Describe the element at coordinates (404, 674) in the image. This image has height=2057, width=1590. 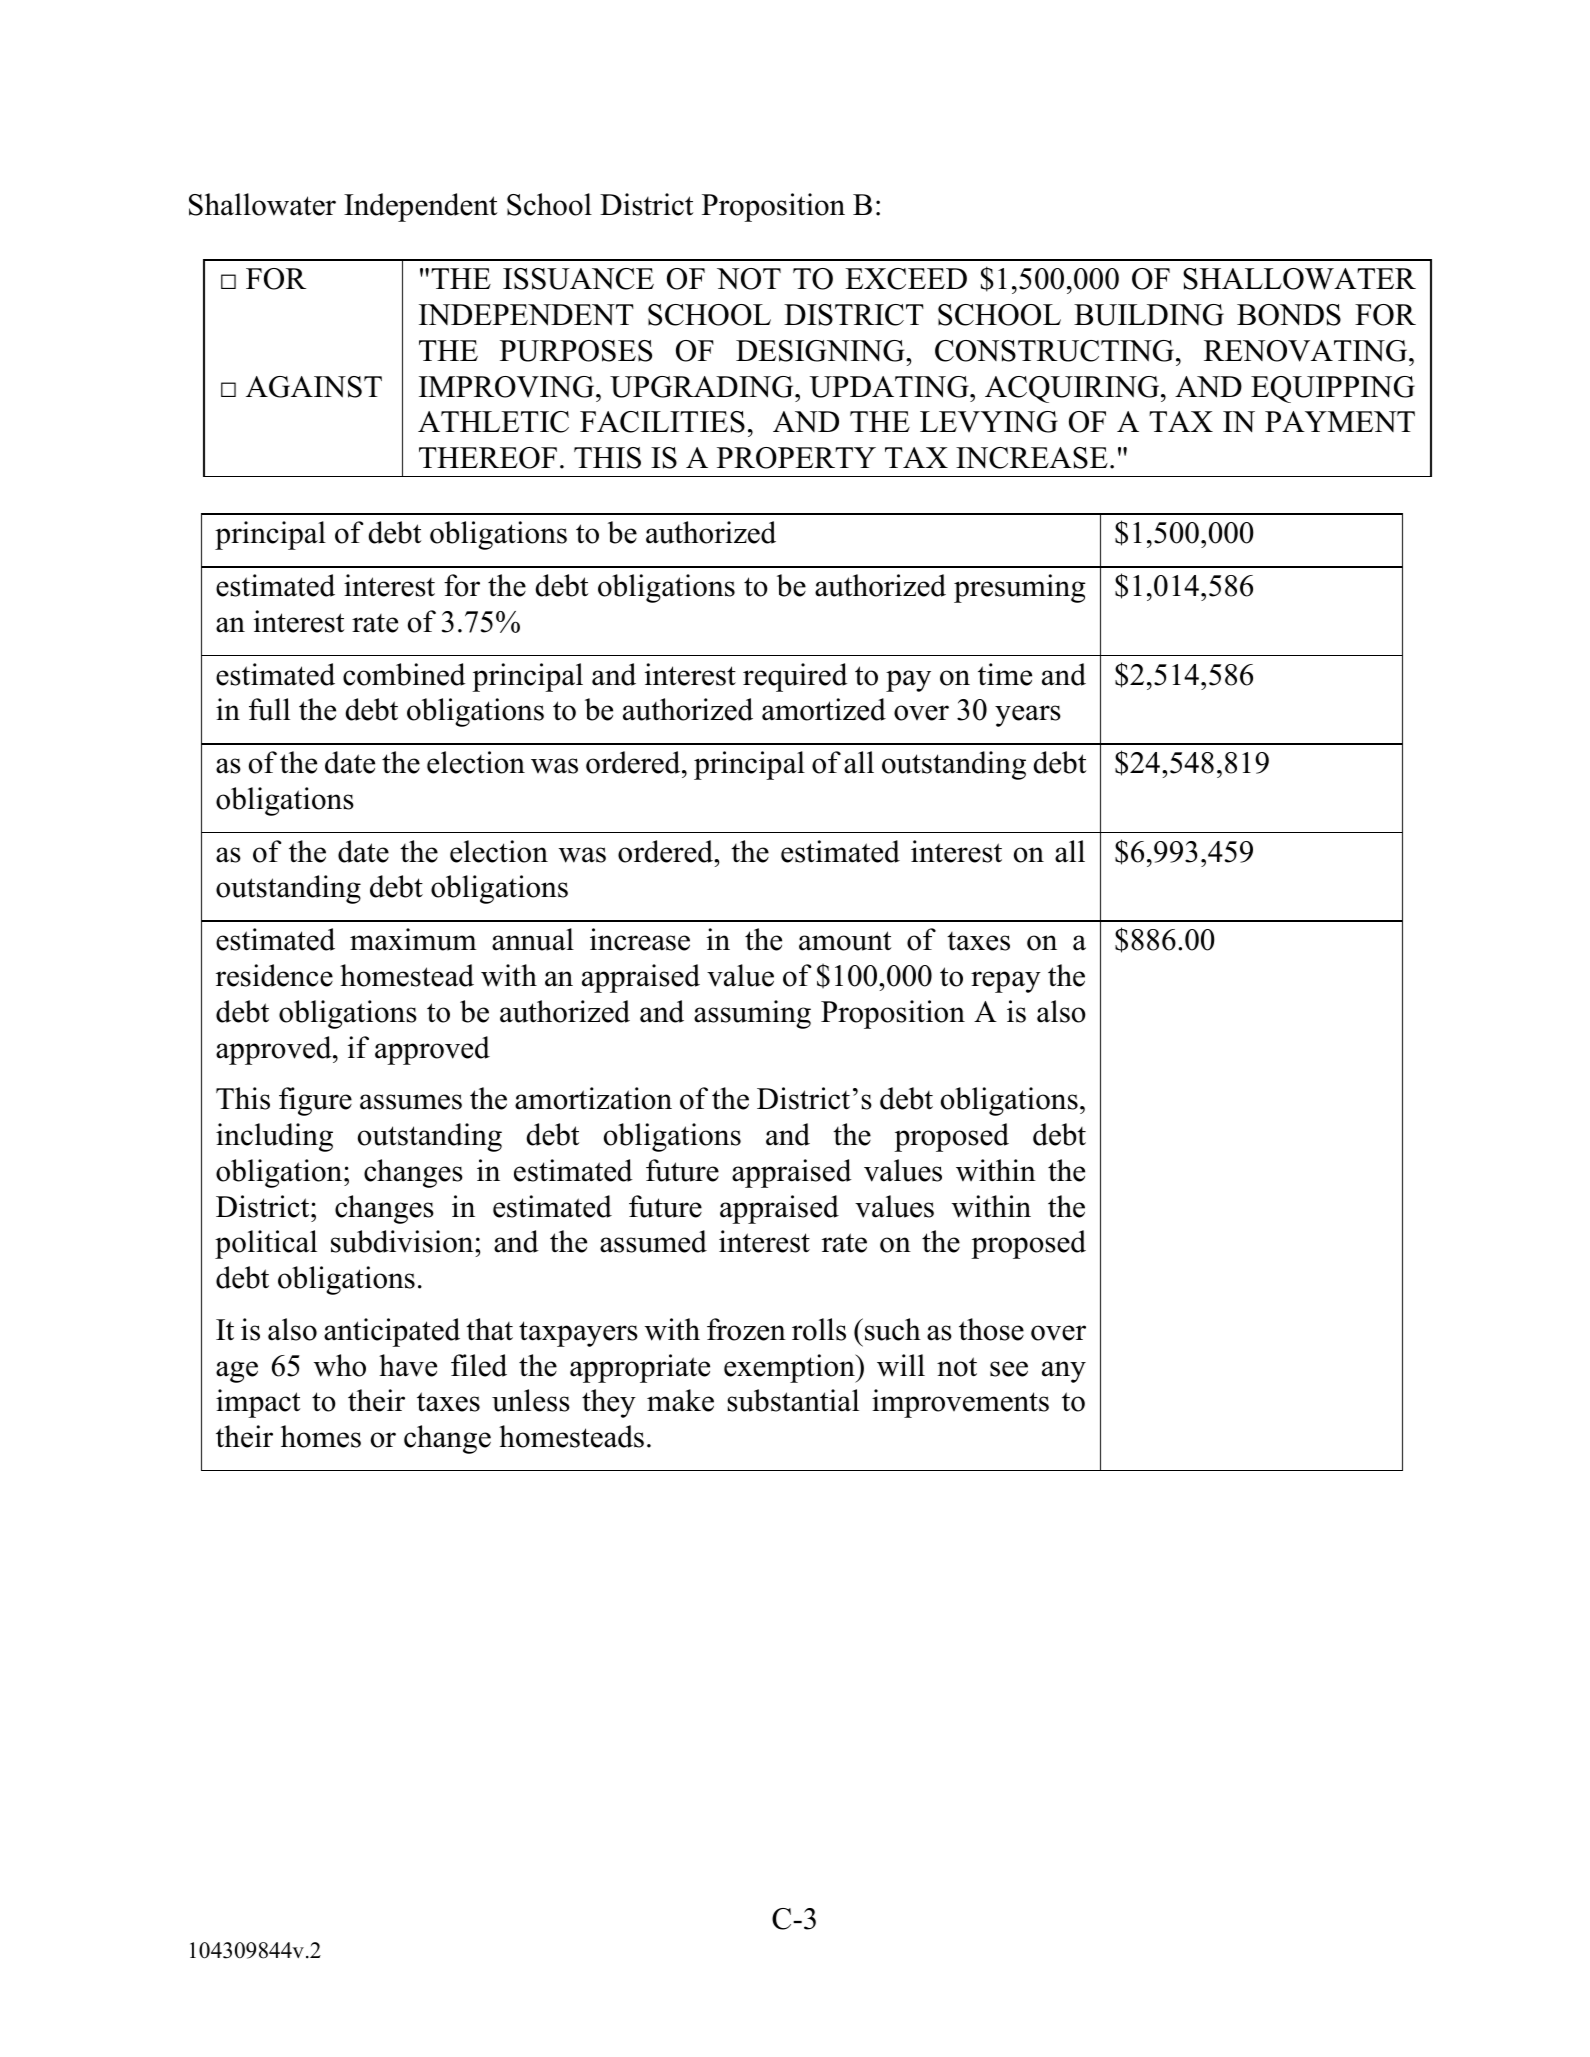
I see `combined` at that location.
